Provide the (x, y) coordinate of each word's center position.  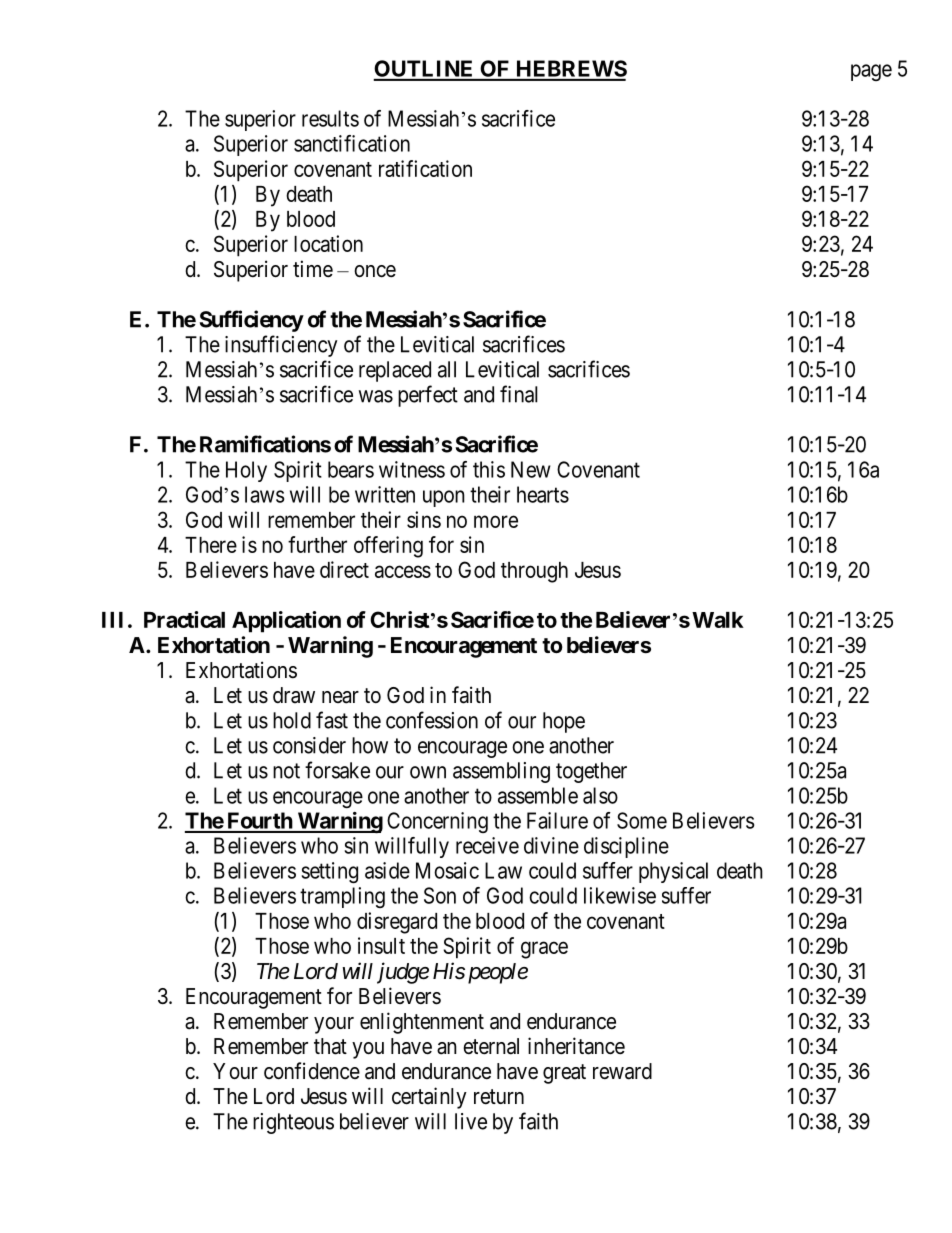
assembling (501, 772)
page (871, 72)
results (330, 118)
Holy (246, 471)
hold (292, 720)
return (499, 1097)
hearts (543, 494)
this (489, 469)
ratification (425, 168)
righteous (293, 1123)
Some (642, 820)
